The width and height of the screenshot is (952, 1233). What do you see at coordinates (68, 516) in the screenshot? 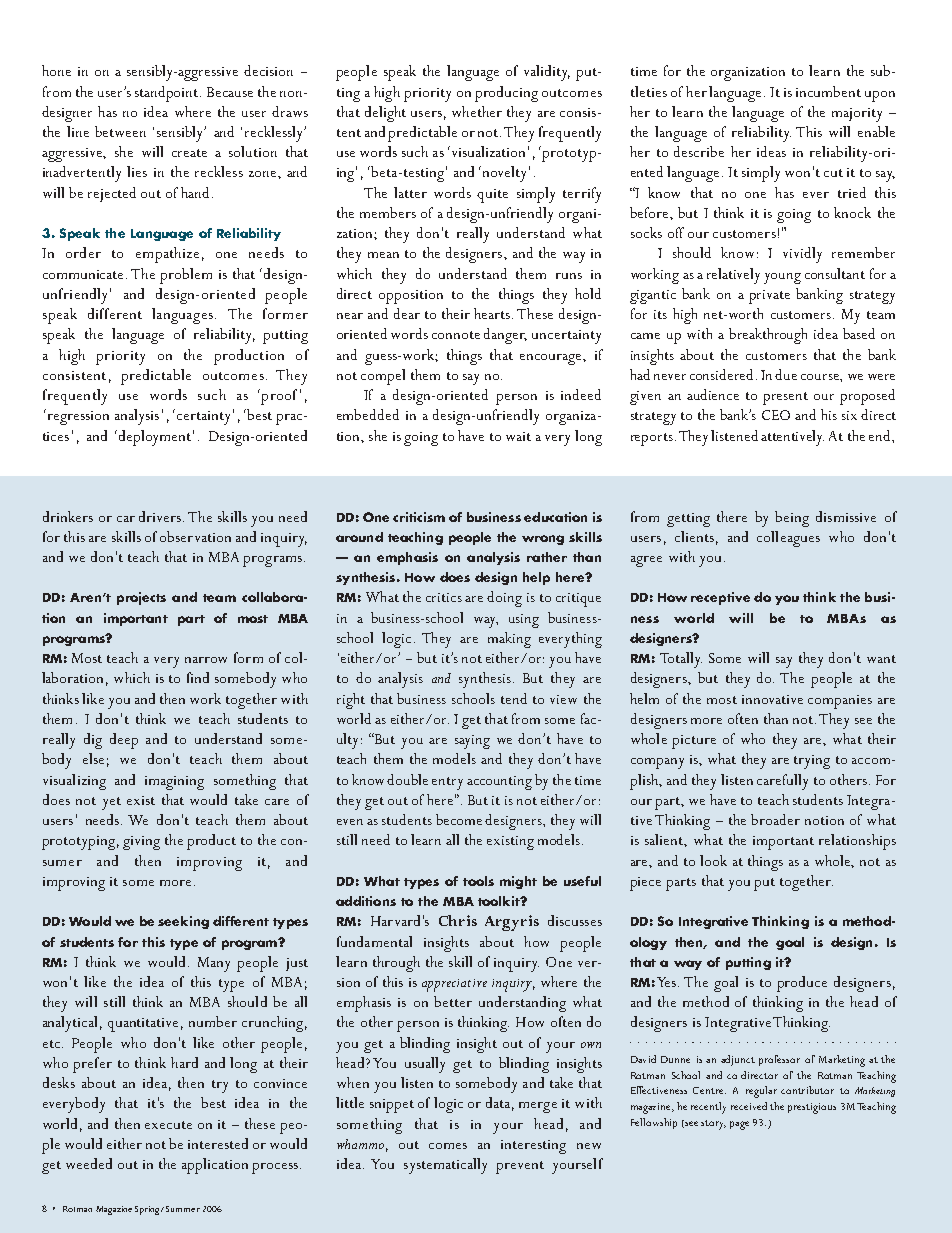
I see `drinkers` at bounding box center [68, 516].
